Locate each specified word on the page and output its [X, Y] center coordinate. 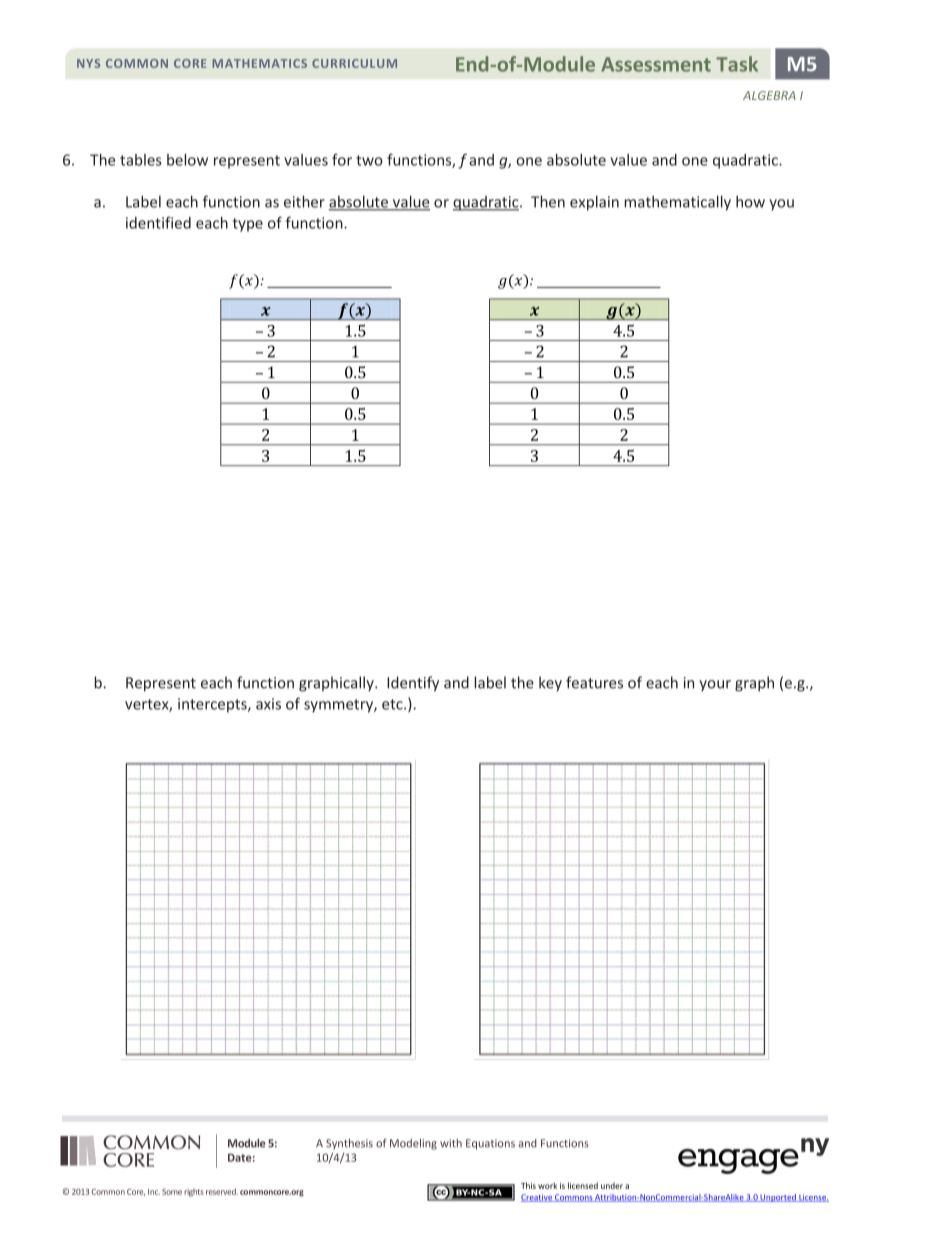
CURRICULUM [354, 63]
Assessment [656, 64]
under [612, 1185]
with [451, 1143]
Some [172, 1192]
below [187, 160]
